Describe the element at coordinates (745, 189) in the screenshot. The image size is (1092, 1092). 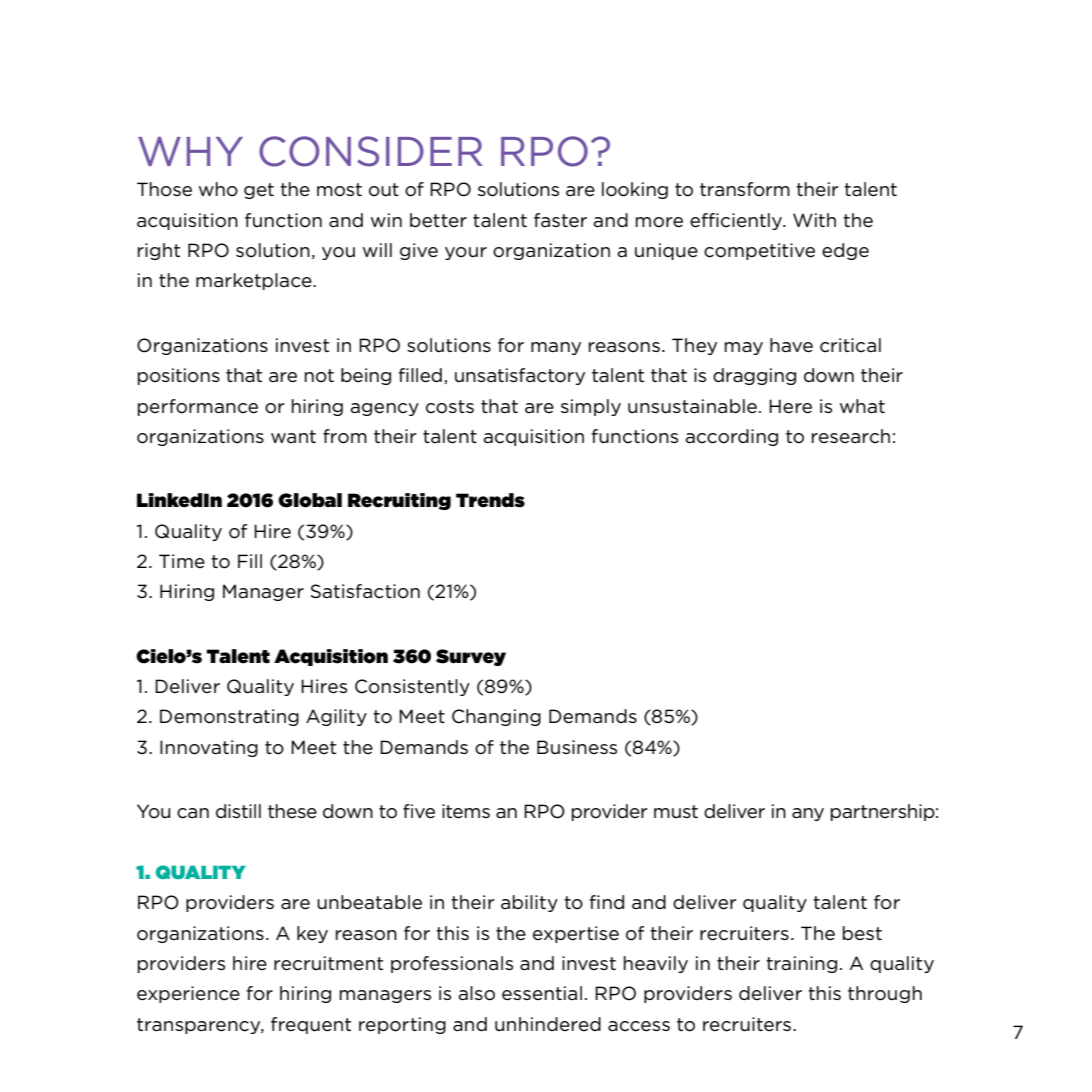
I see `transform` at that location.
